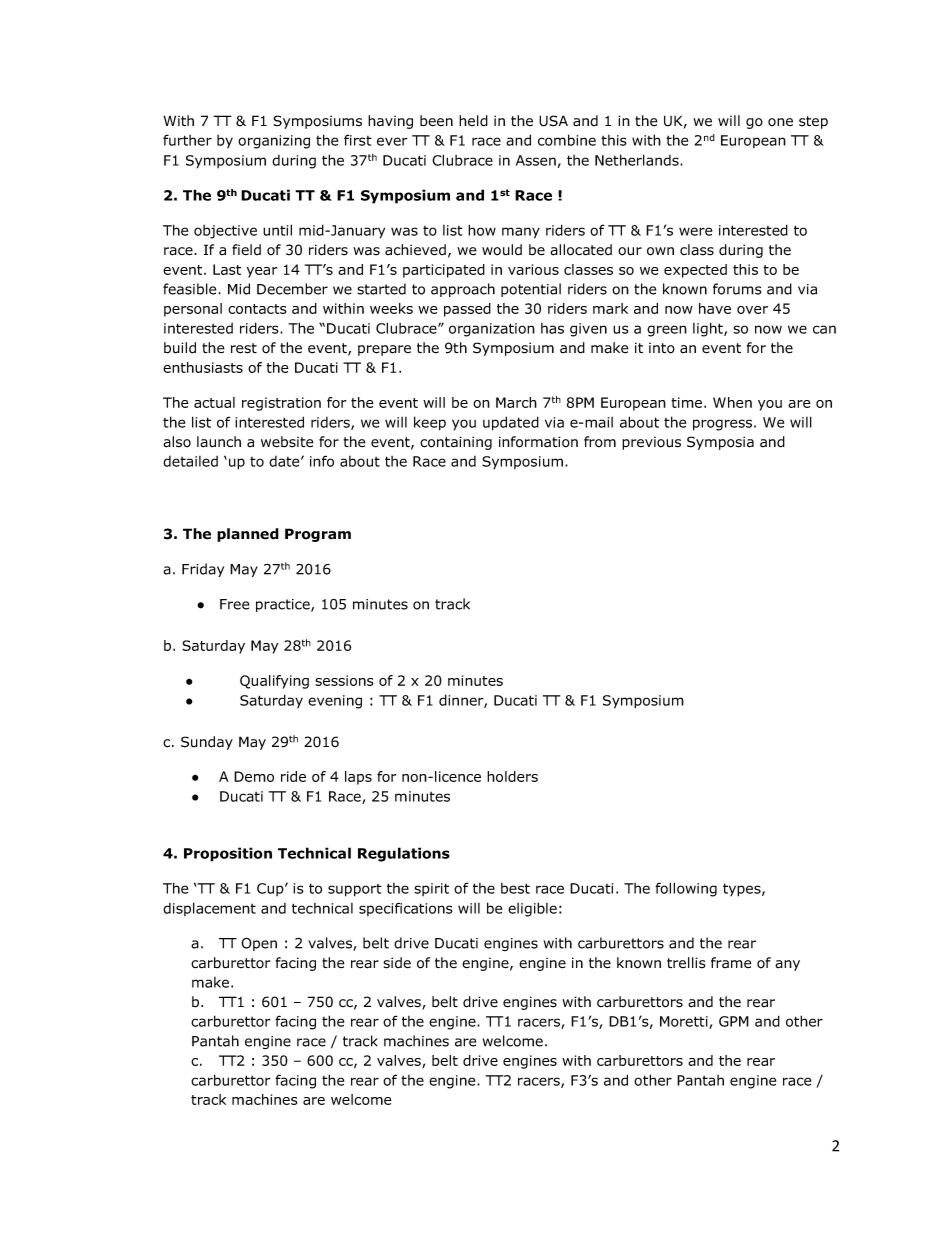 Image resolution: width=952 pixels, height=1233 pixels. I want to click on light, so click(709, 329).
